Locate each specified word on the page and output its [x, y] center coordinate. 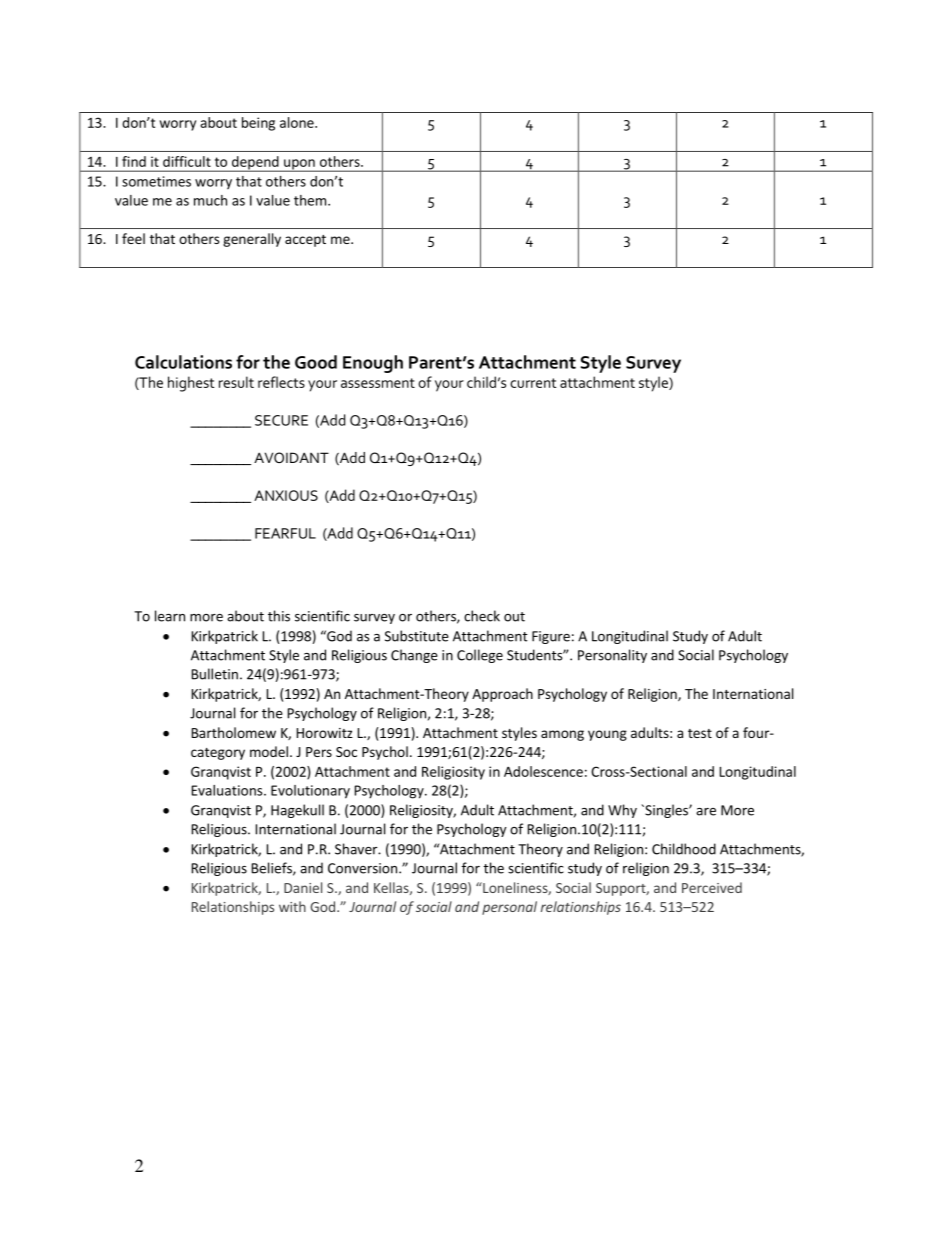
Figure [551, 637]
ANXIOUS [286, 495]
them [311, 200]
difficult [187, 161]
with [292, 906]
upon [299, 165]
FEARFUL [285, 533]
